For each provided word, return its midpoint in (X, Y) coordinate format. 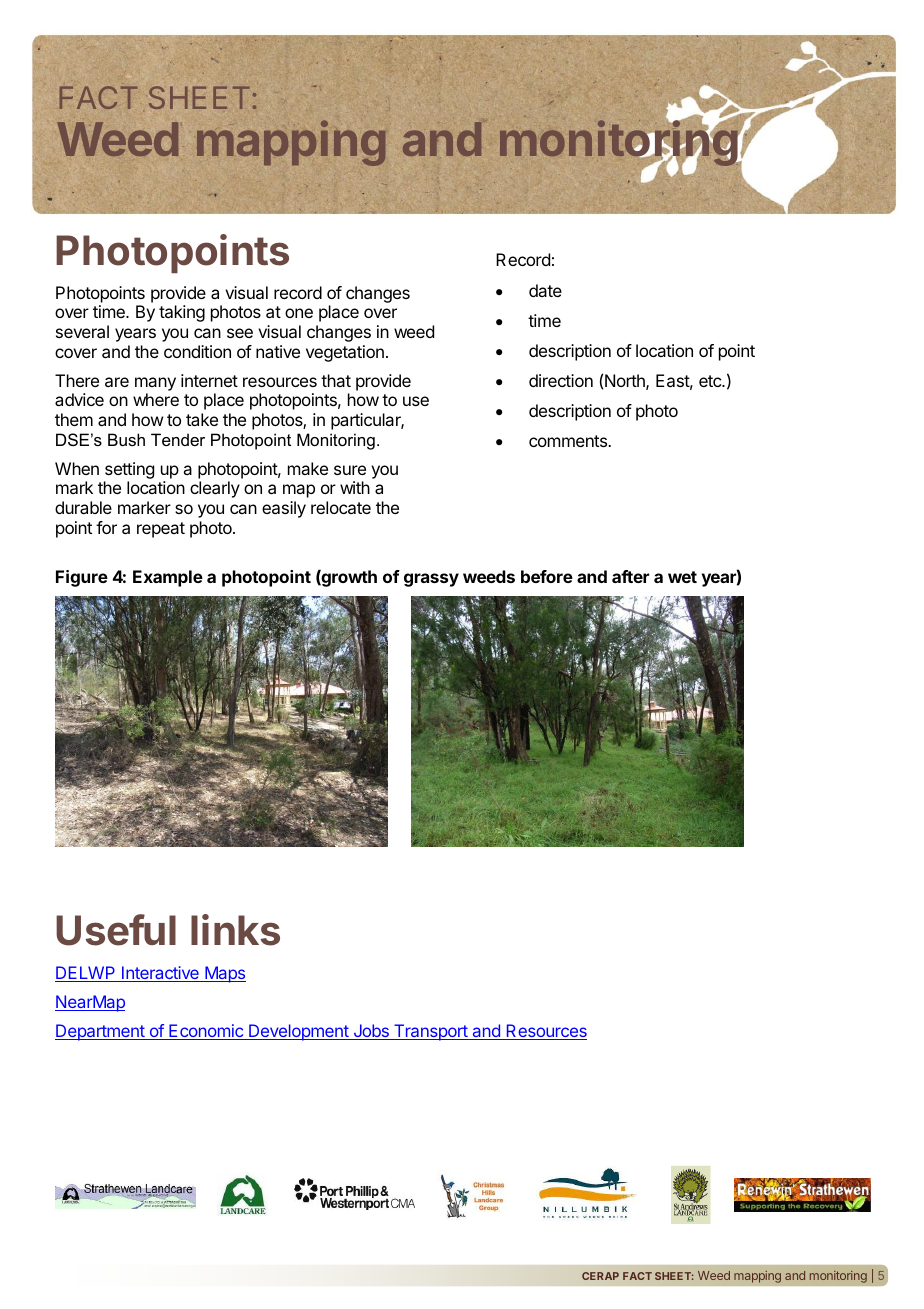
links (235, 930)
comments (569, 441)
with (355, 487)
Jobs (371, 1032)
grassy (431, 580)
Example (168, 578)
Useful (116, 930)
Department (100, 1032)
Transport (430, 1032)
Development (299, 1032)
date (545, 290)
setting (129, 470)
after (630, 576)
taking (182, 313)
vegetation (345, 353)
